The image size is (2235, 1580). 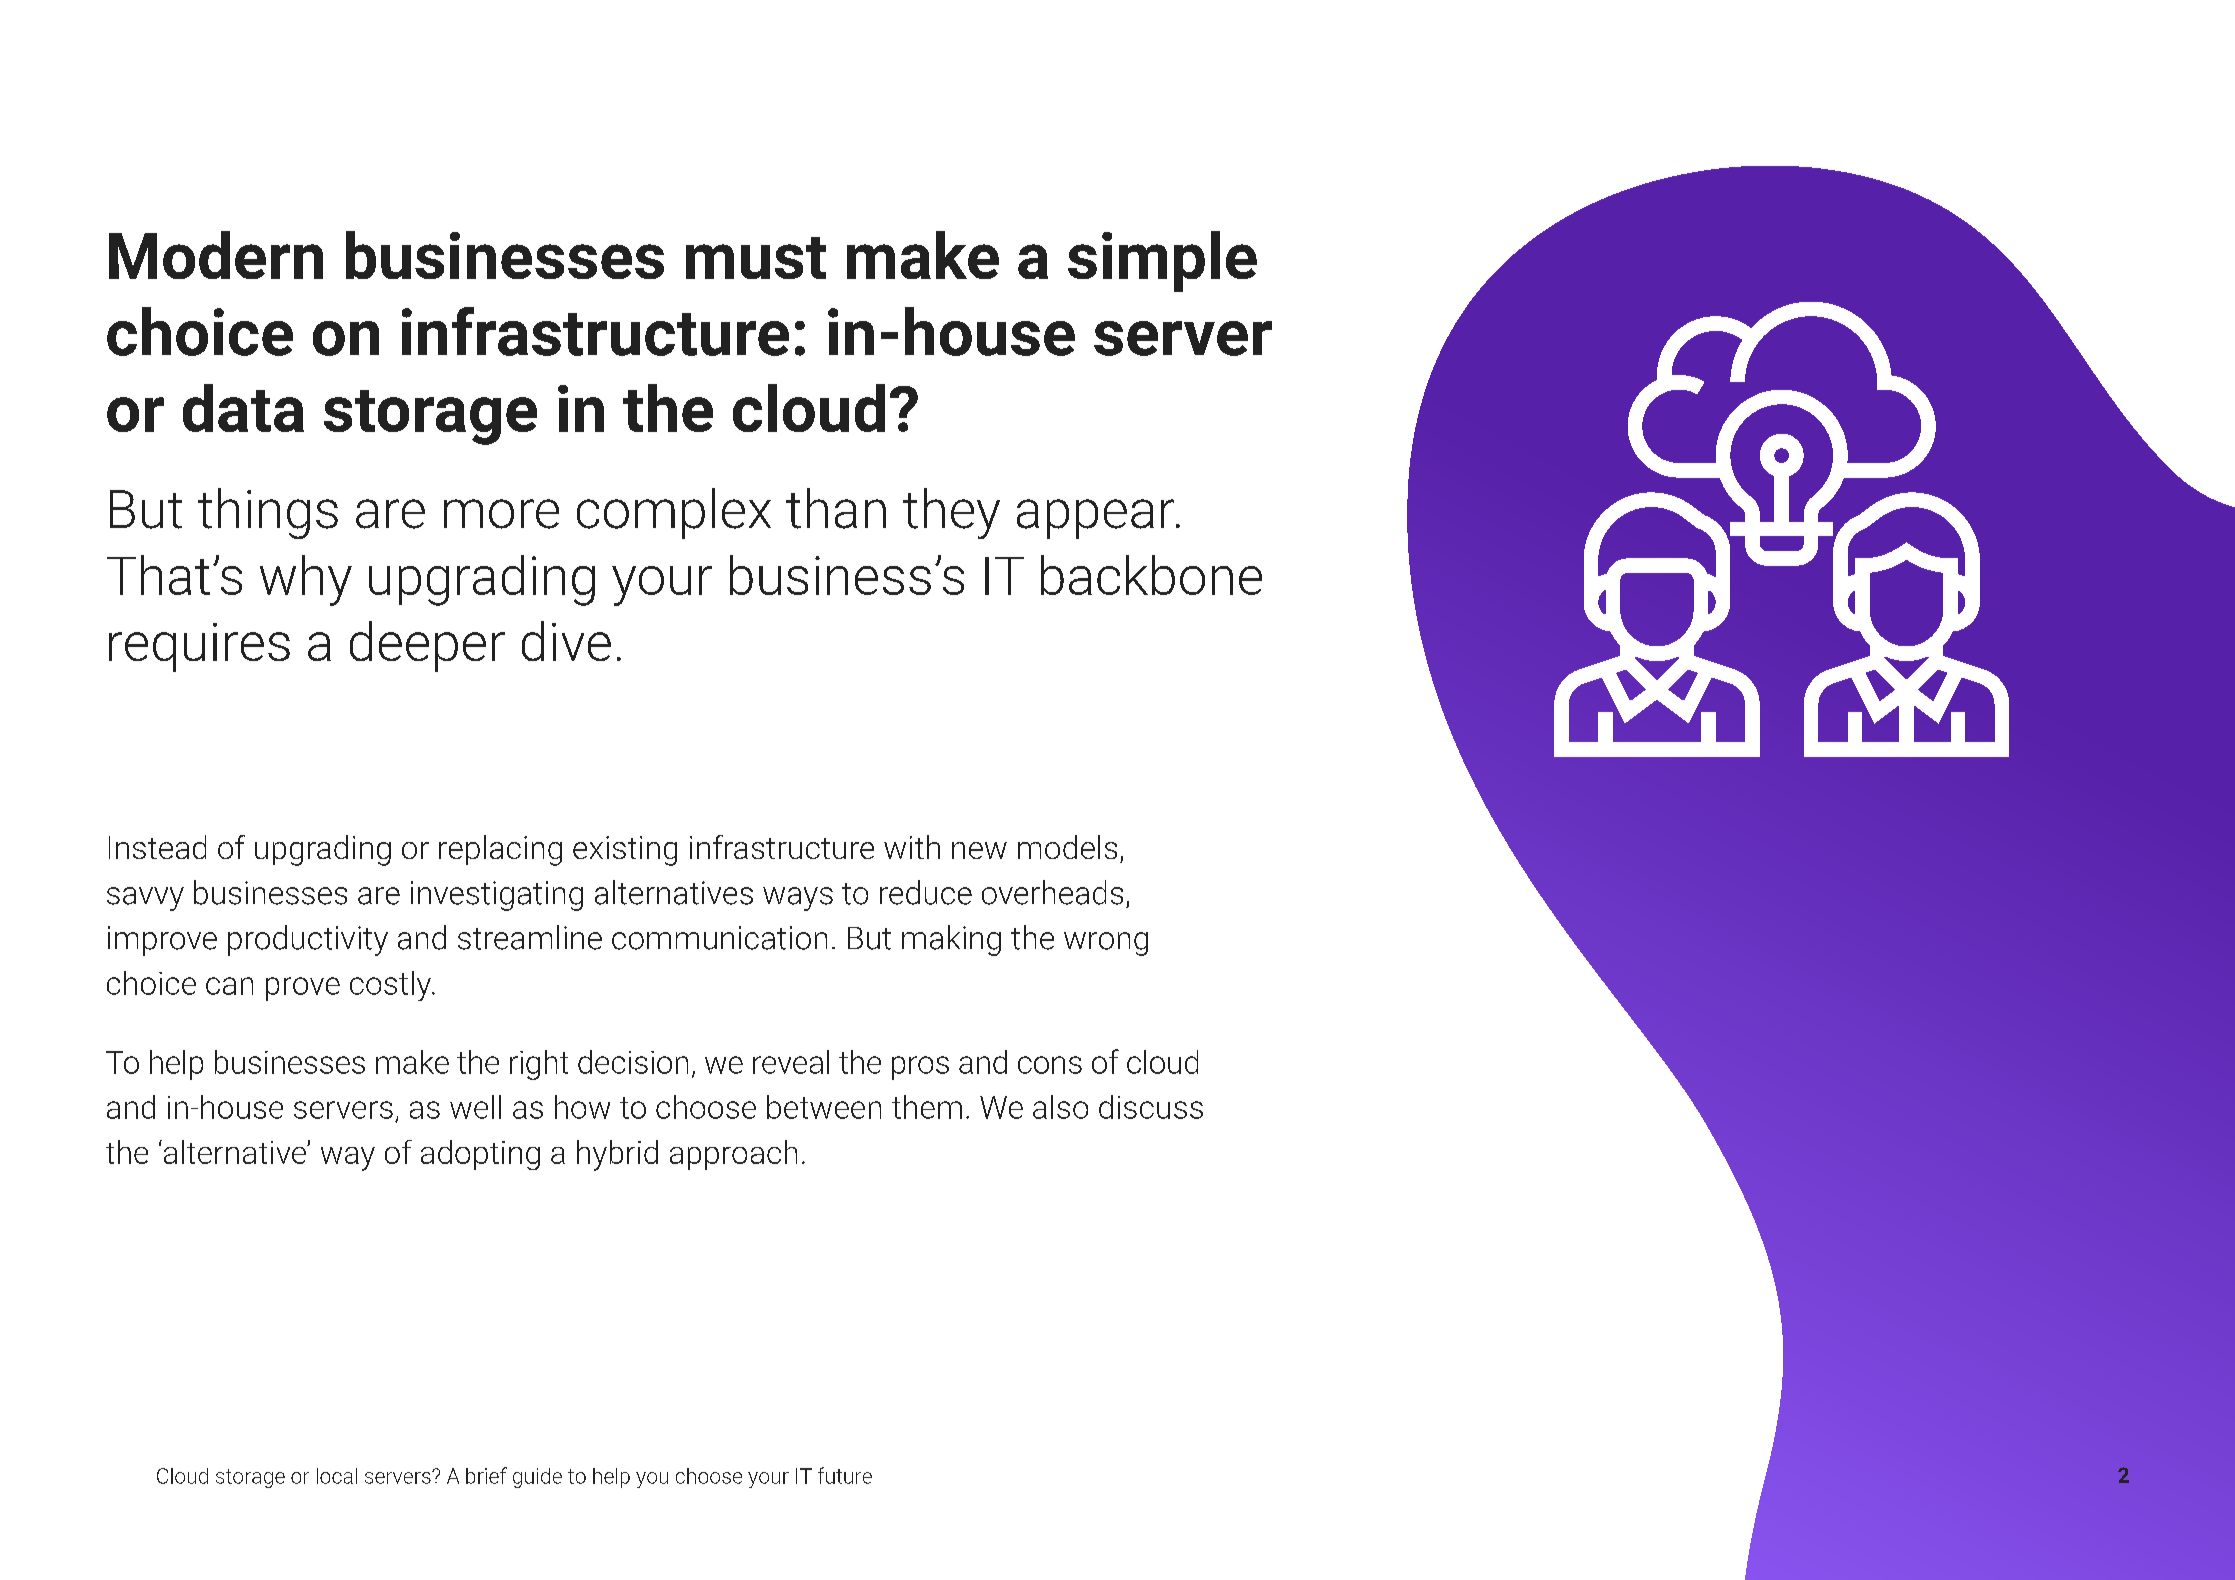 What do you see at coordinates (199, 647) in the screenshot?
I see `requires` at bounding box center [199, 647].
